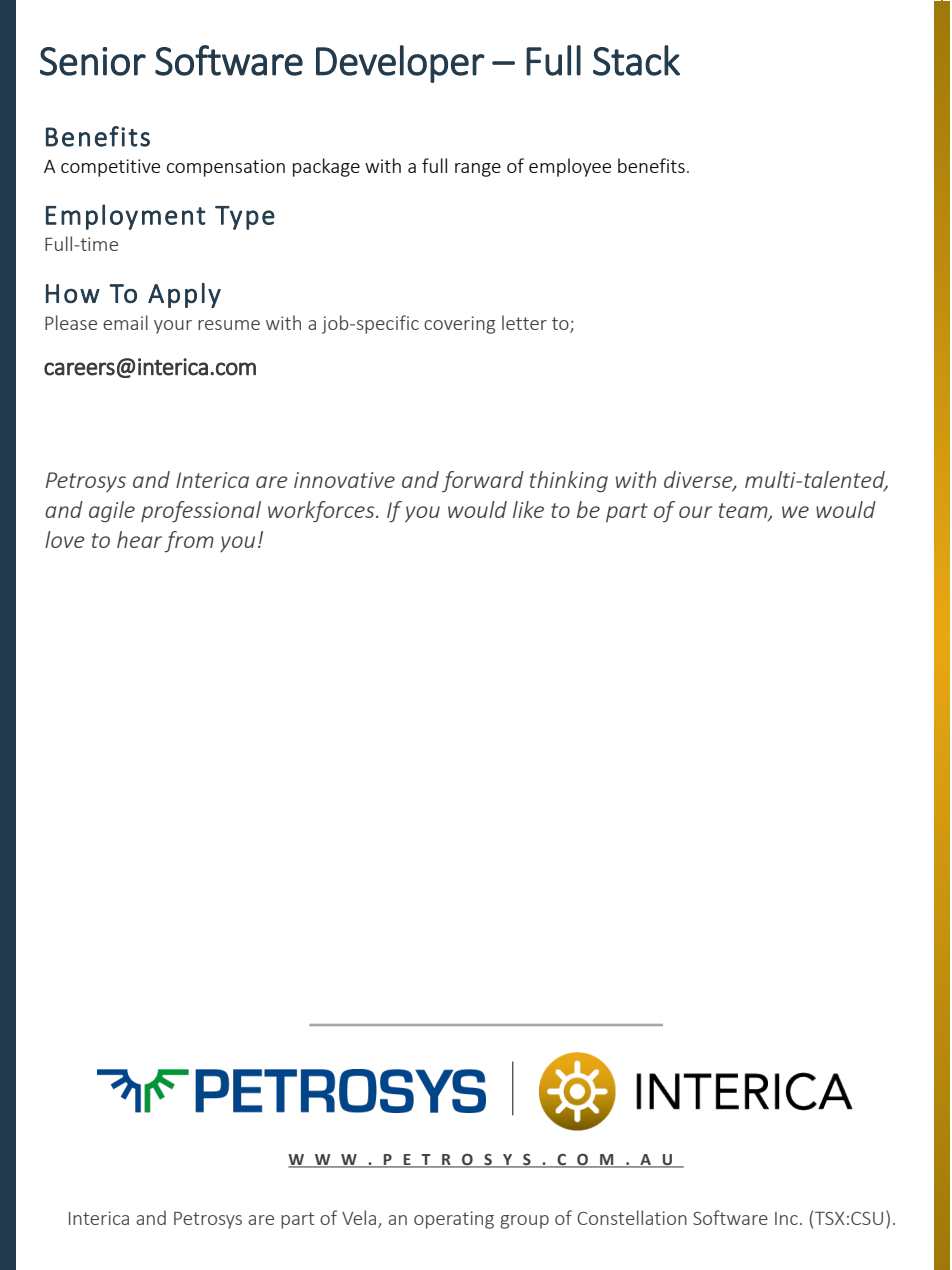 The height and width of the screenshot is (1270, 952). I want to click on Senior, so click(93, 61).
